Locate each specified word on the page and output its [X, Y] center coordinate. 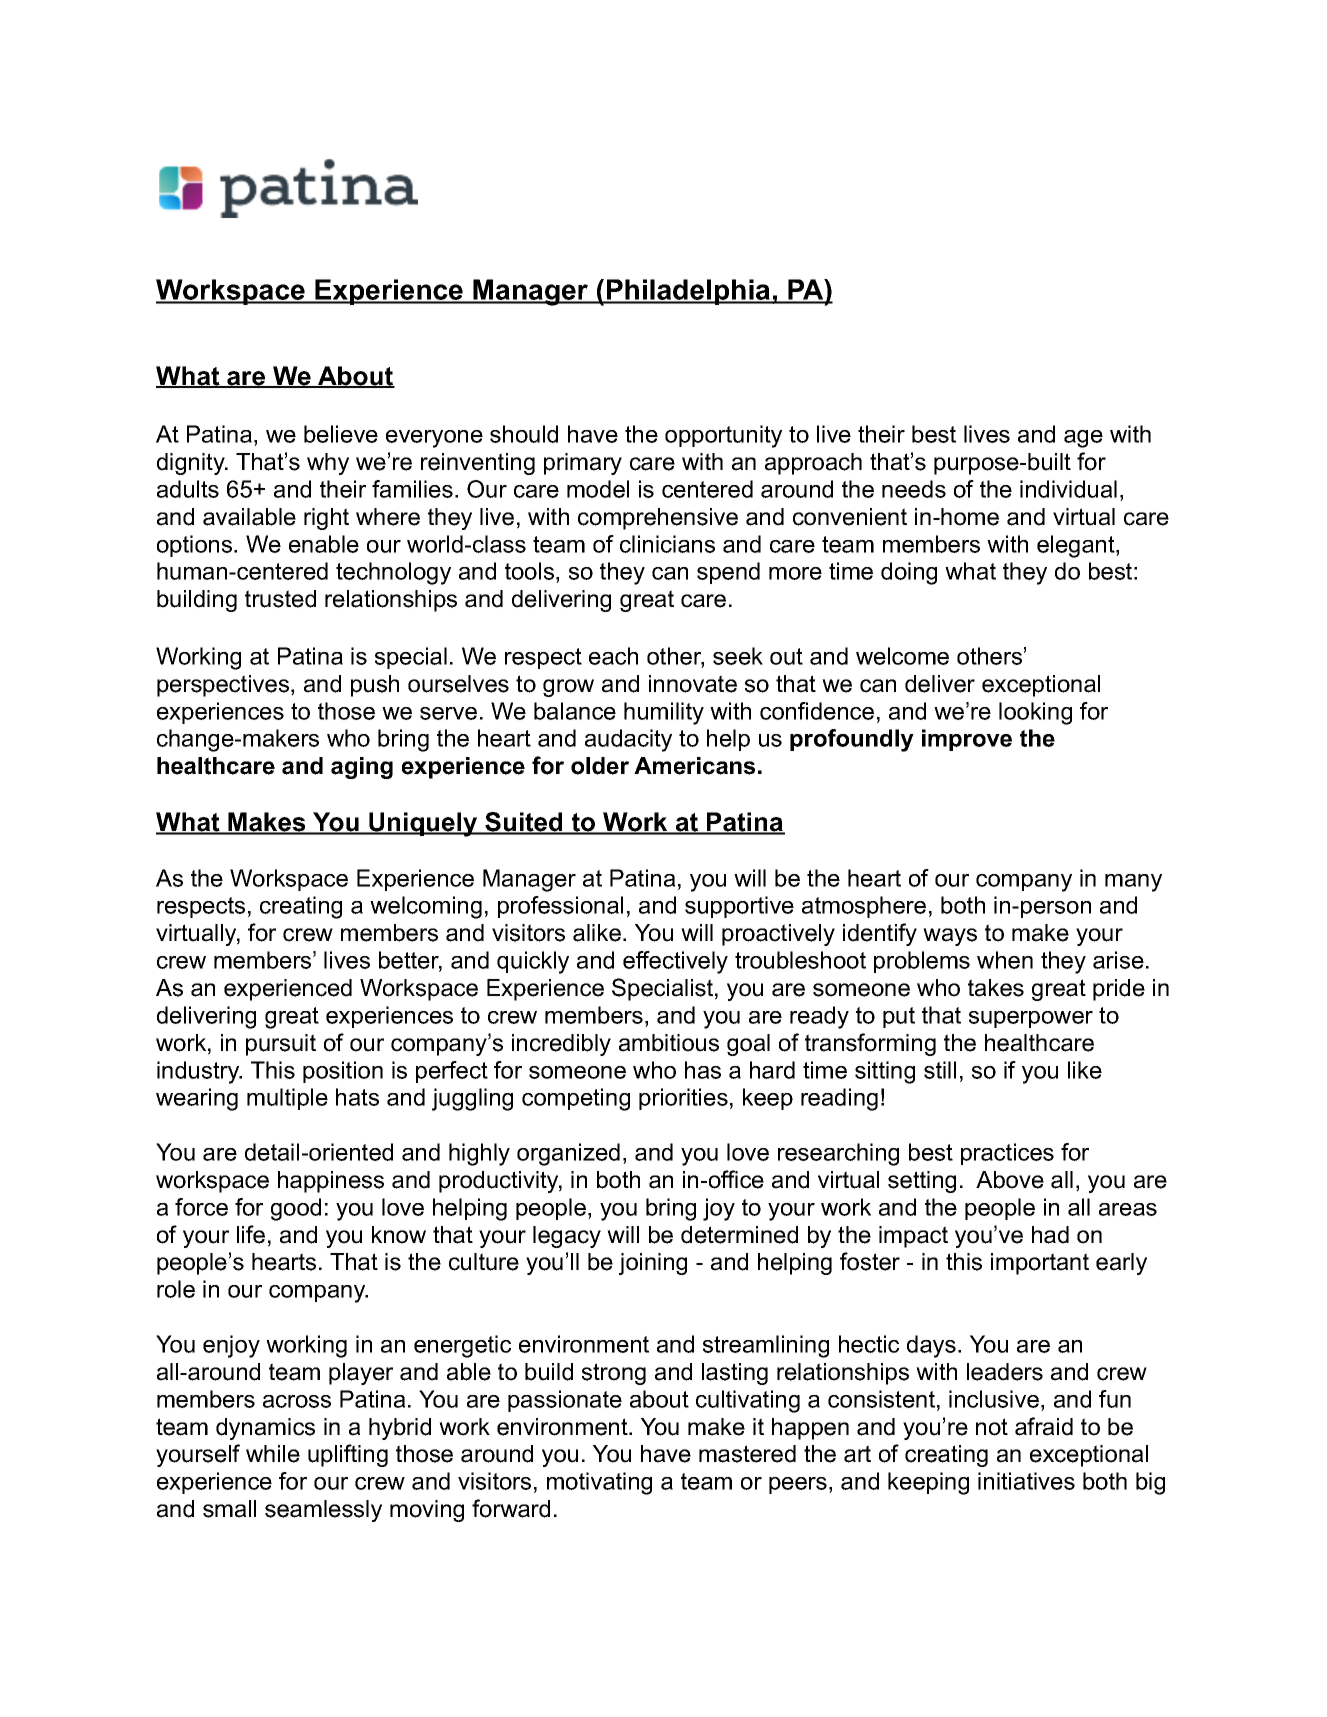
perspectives [223, 686]
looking [1035, 713]
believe [341, 434]
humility [664, 713]
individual [1068, 489]
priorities [683, 1099]
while [273, 1454]
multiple [287, 1099]
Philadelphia [689, 292]
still [940, 1070]
